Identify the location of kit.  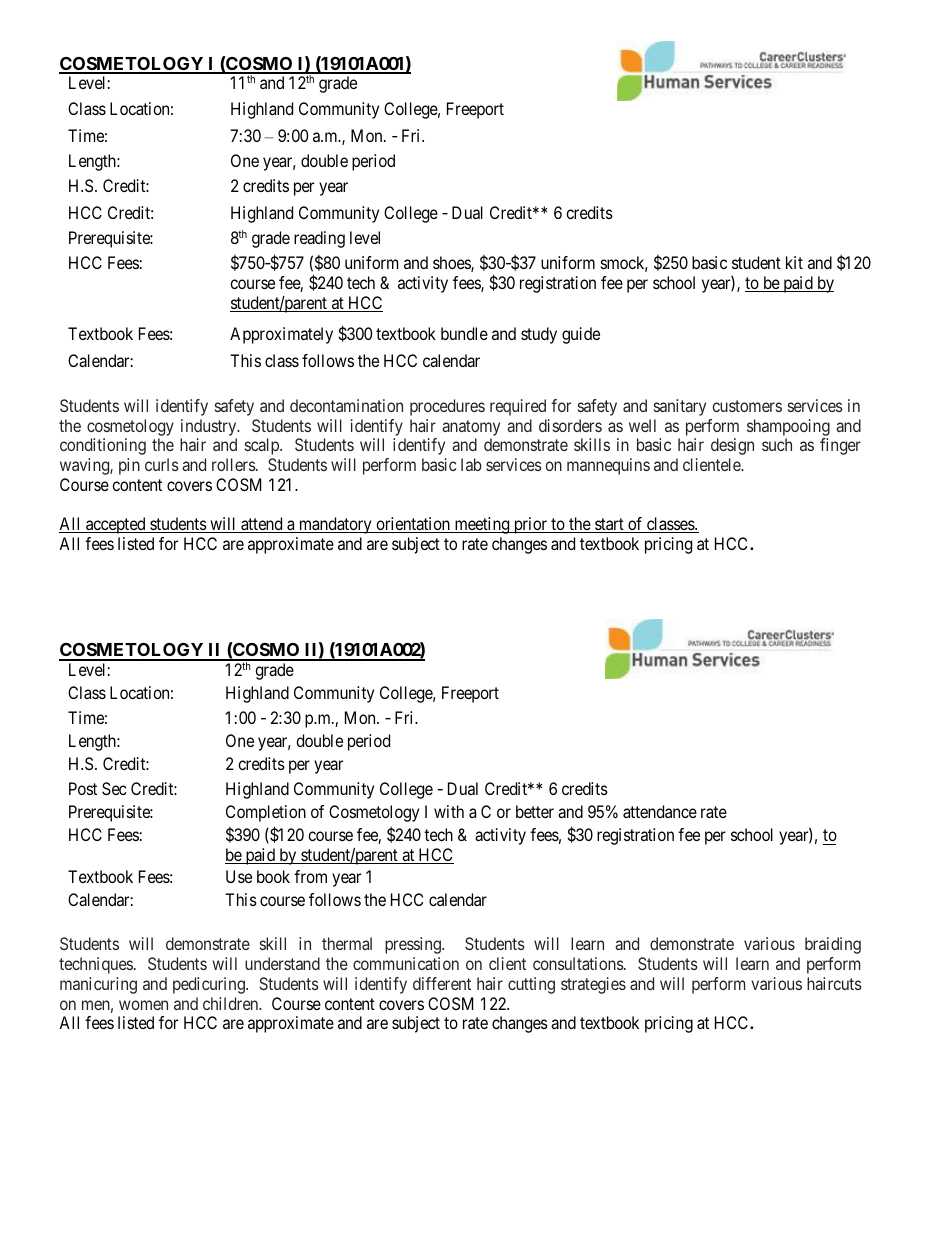
(794, 262).
